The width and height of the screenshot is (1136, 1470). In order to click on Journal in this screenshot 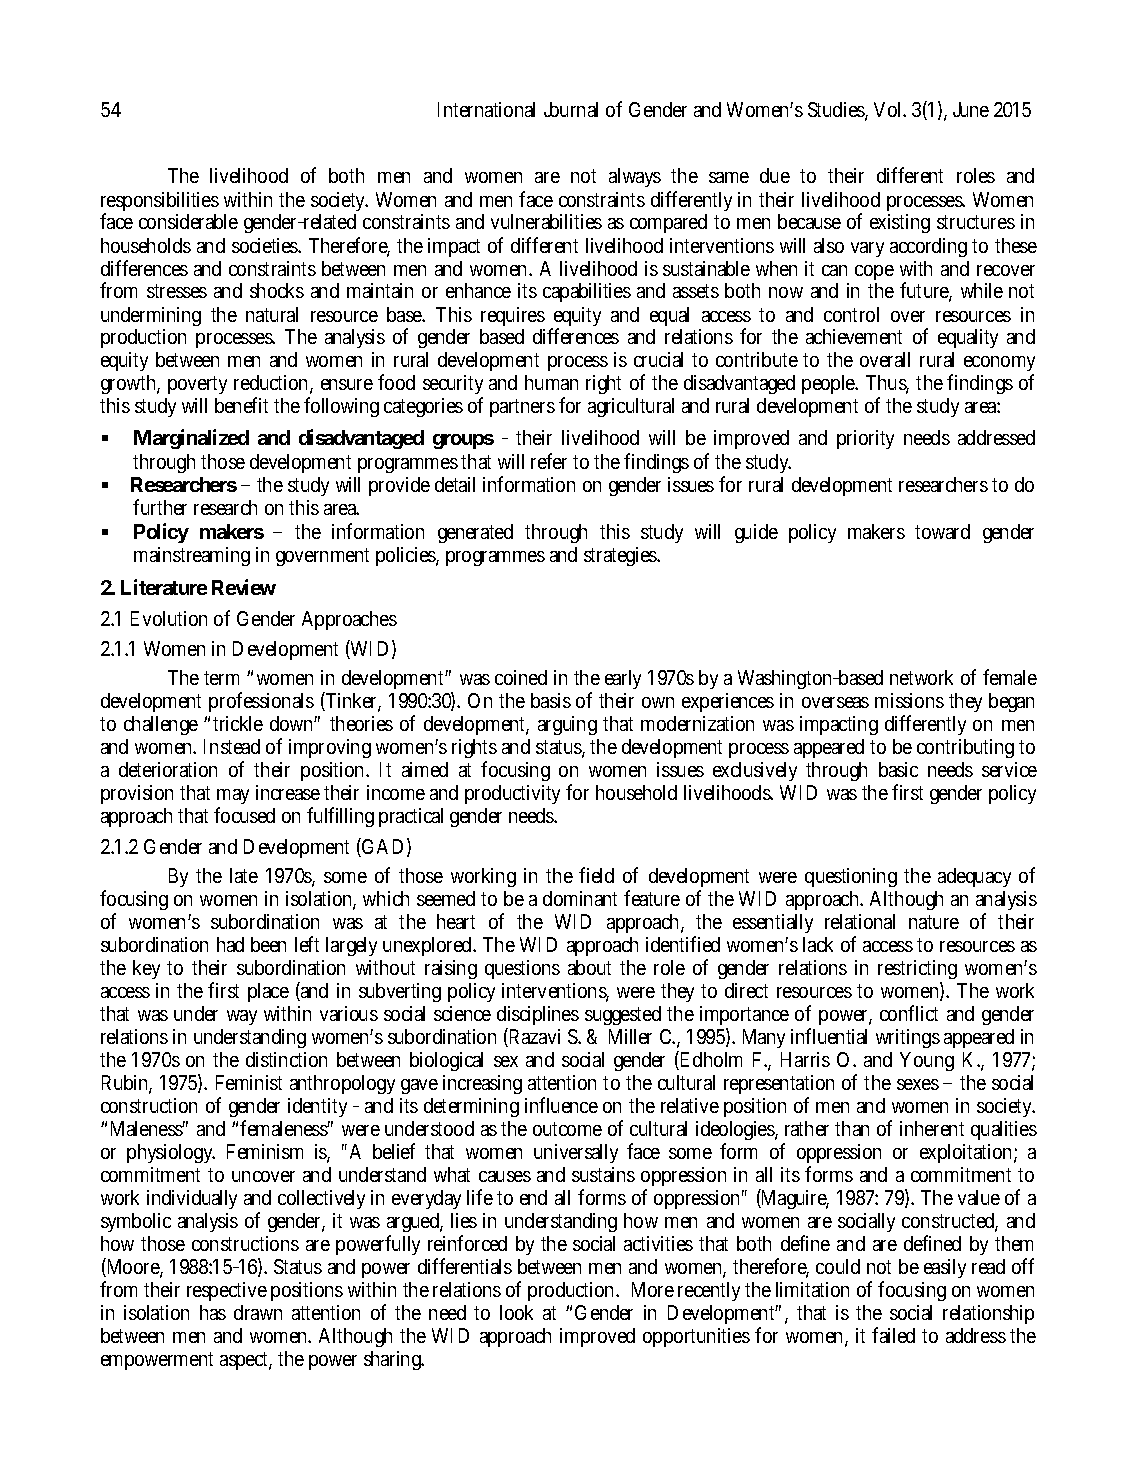, I will do `click(571, 109)`.
